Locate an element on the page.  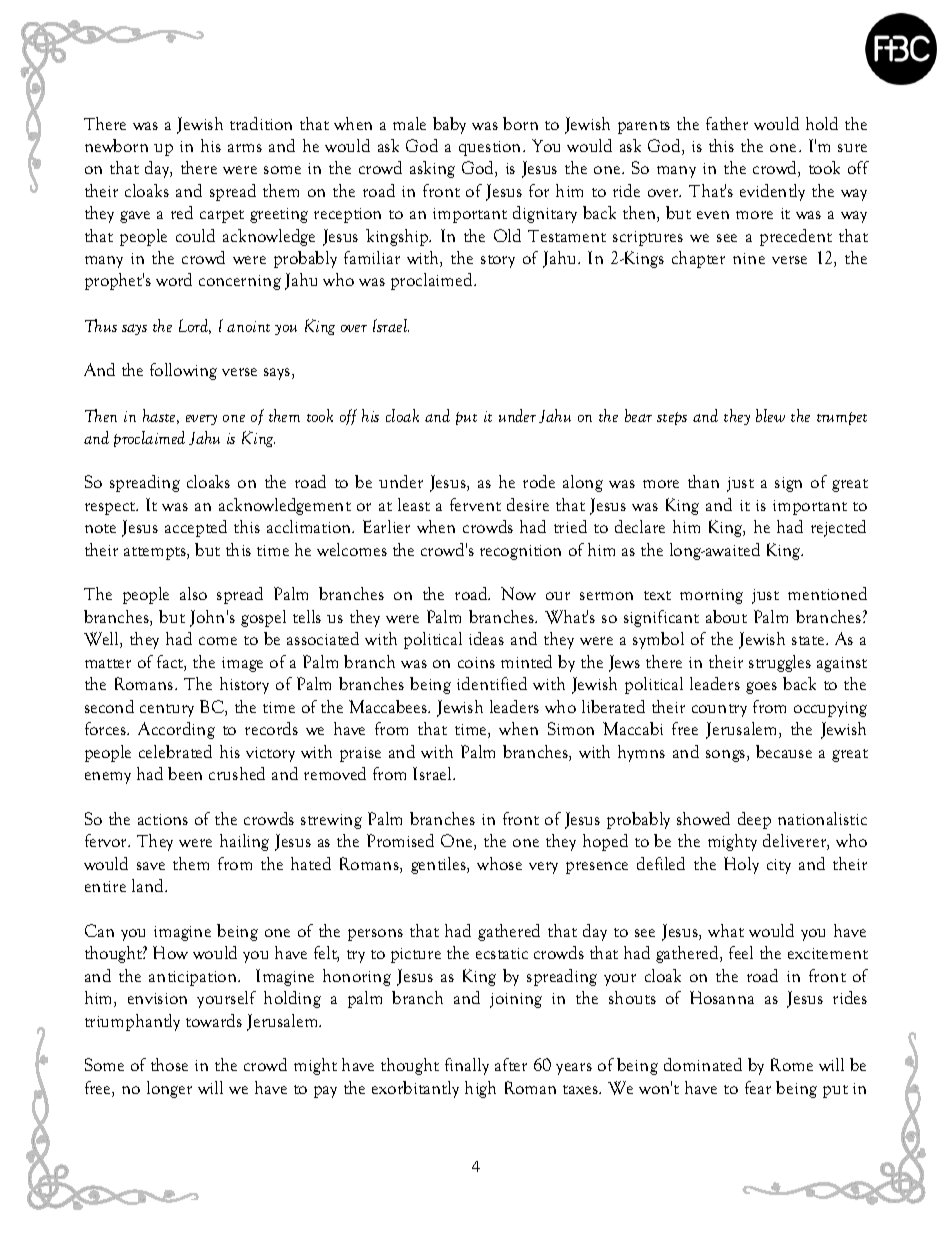
about is located at coordinates (726, 616).
